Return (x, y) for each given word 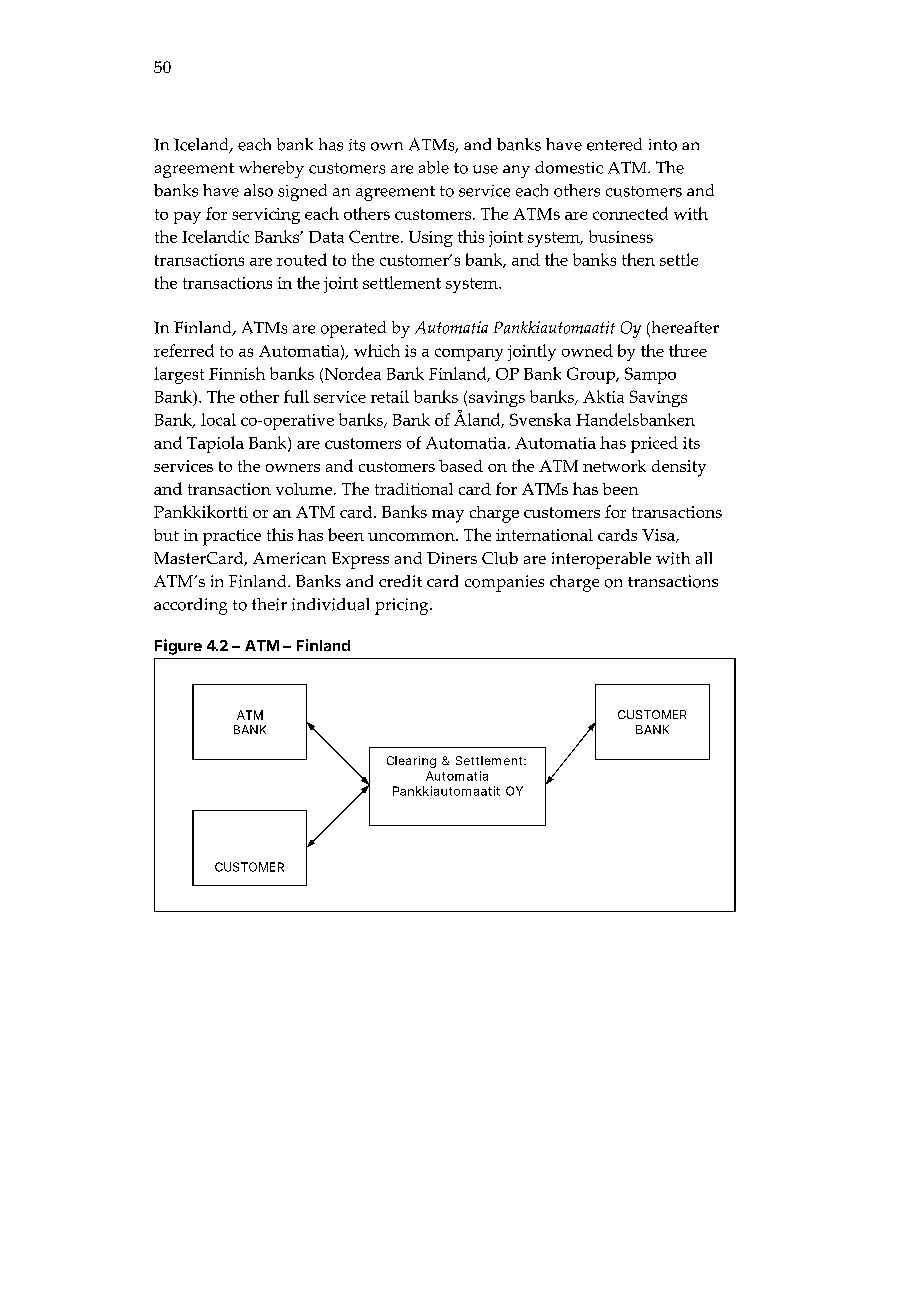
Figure (178, 647)
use (485, 169)
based (461, 466)
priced (654, 444)
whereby (271, 169)
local (218, 419)
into (663, 145)
